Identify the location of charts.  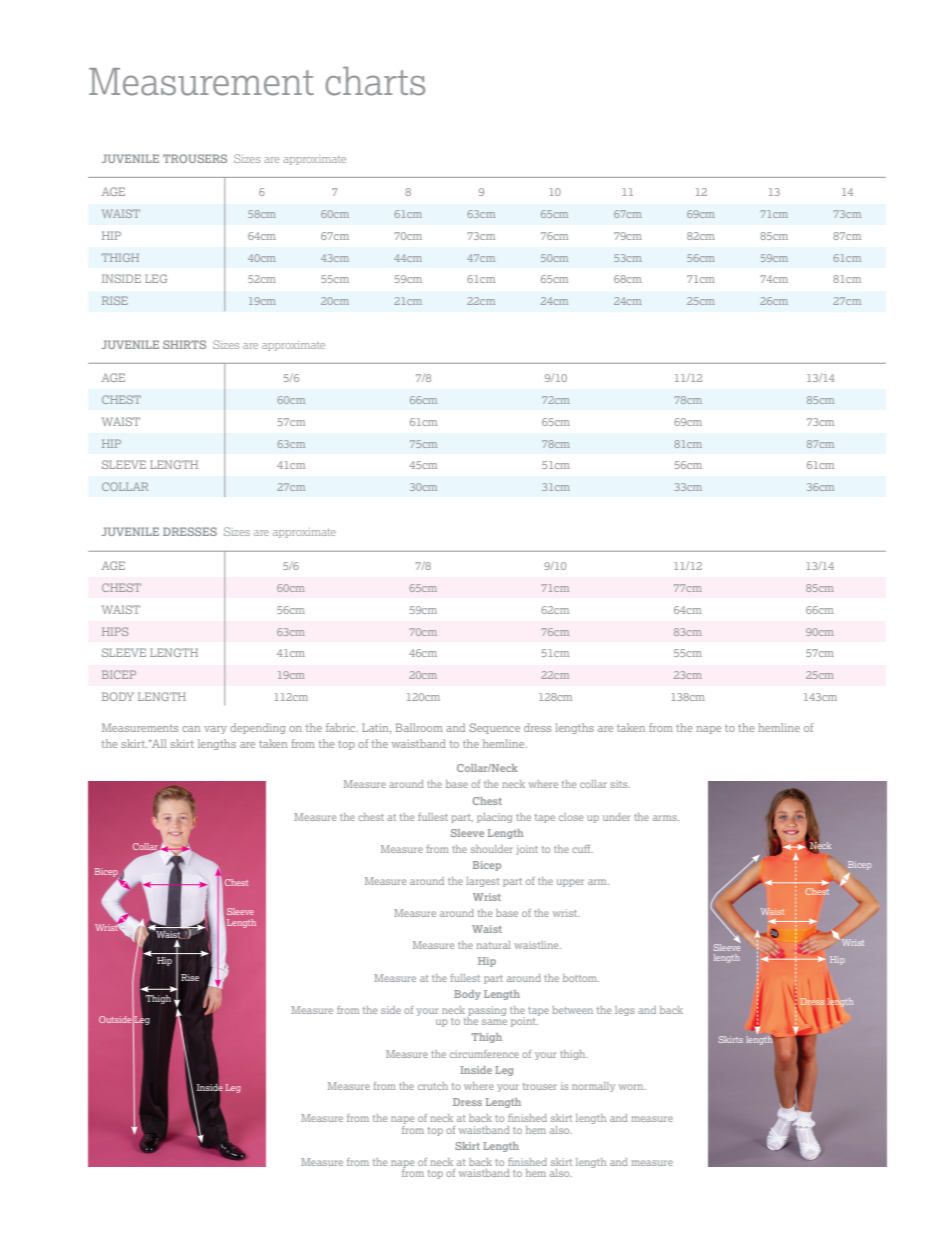
(375, 81).
